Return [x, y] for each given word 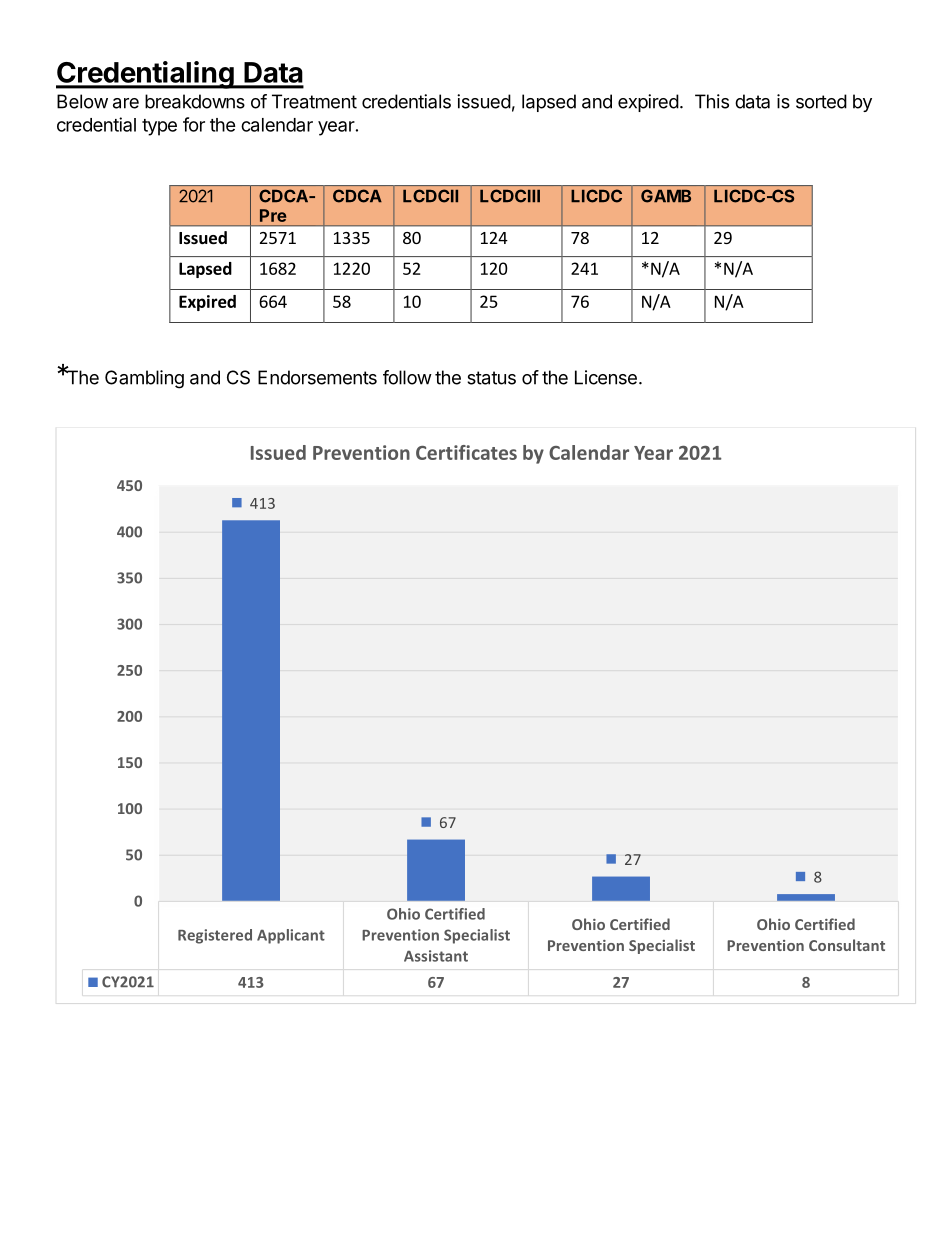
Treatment [314, 101]
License [606, 377]
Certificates [466, 452]
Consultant [847, 945]
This [712, 101]
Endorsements [317, 377]
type [159, 127]
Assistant [436, 956]
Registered [215, 936]
